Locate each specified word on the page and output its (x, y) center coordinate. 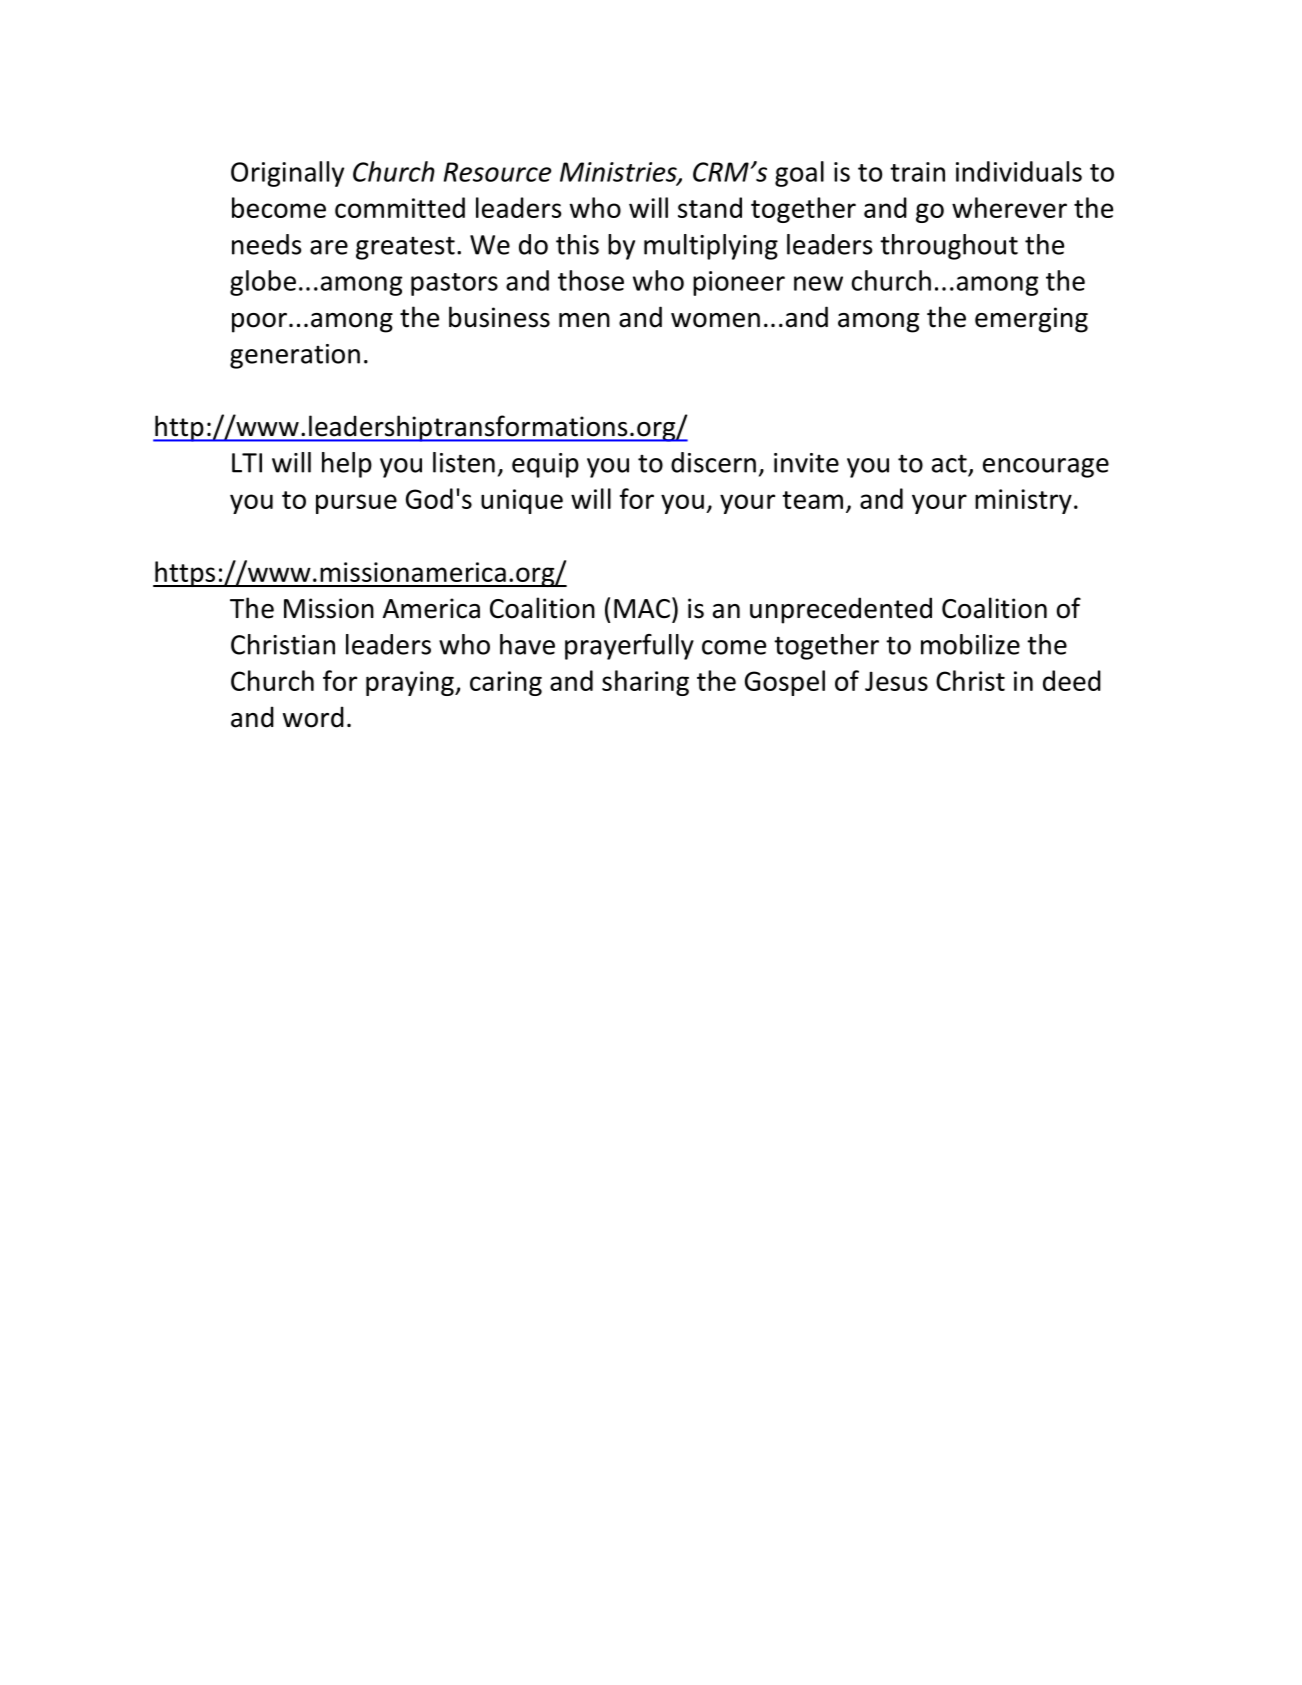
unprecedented (841, 610)
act (949, 463)
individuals (1019, 171)
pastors (454, 284)
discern (713, 462)
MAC (642, 609)
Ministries (619, 173)
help (347, 465)
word (313, 717)
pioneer (739, 283)
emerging (1031, 320)
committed (400, 207)
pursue (356, 504)
